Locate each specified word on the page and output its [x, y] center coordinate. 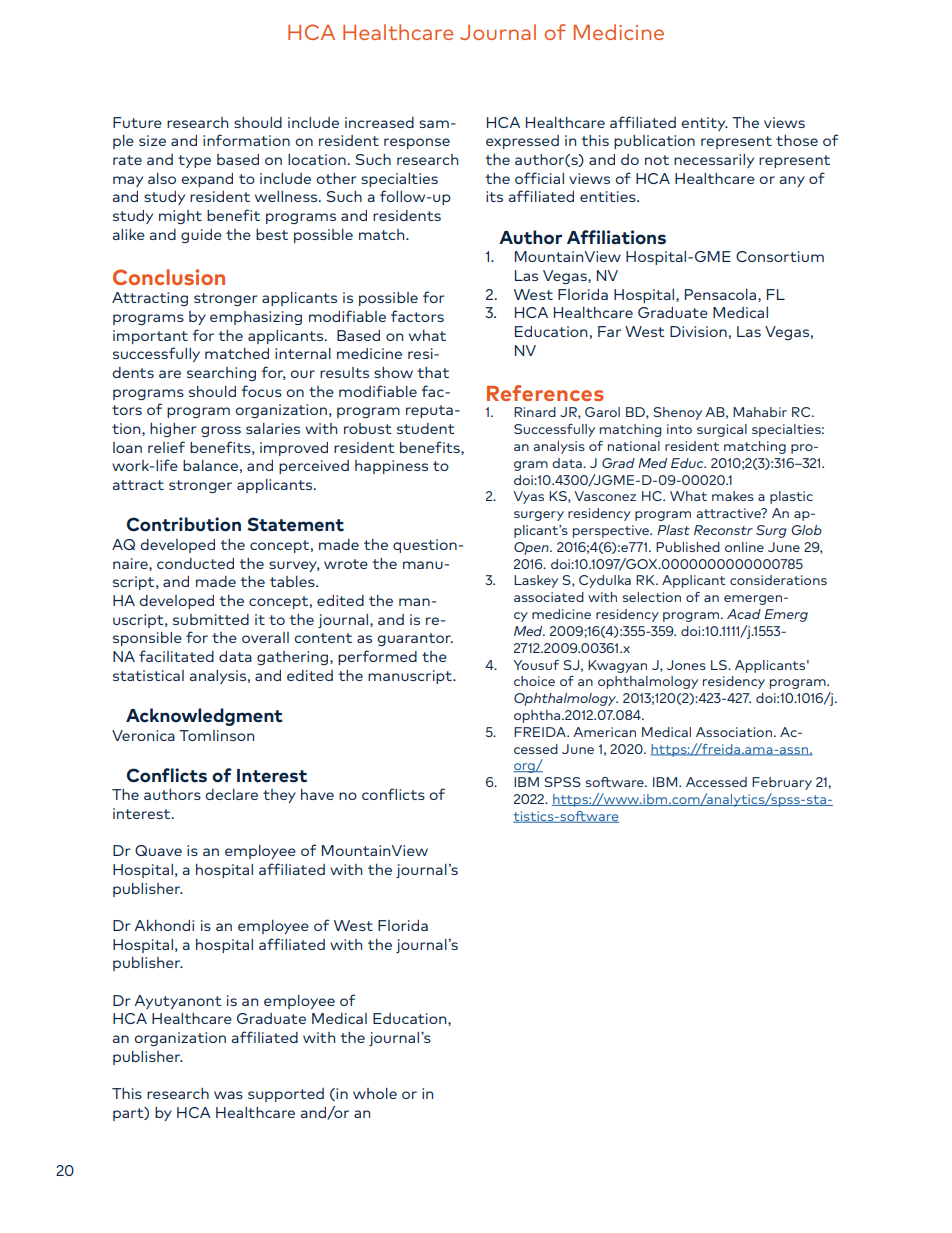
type [194, 161]
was [228, 1095]
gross [221, 431]
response [417, 143]
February [782, 783]
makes [733, 496]
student [426, 428]
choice [534, 681]
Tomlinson [216, 735]
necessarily [714, 161]
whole [375, 1093]
